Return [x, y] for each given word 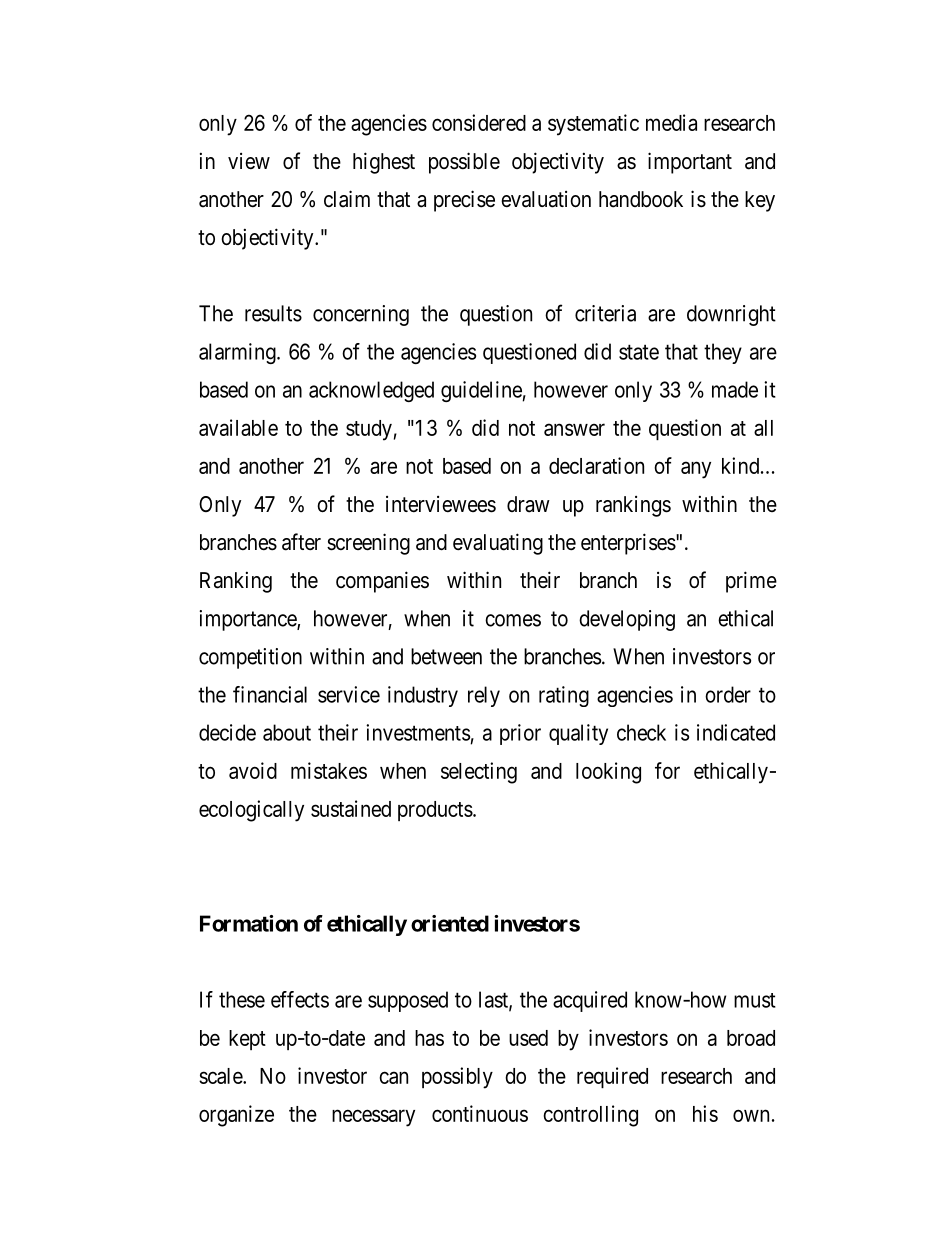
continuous [480, 1113]
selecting [479, 773]
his [705, 1113]
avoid [253, 770]
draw [528, 504]
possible [464, 163]
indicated [736, 732]
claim [347, 199]
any [696, 470]
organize [236, 1116]
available [238, 427]
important [690, 163]
